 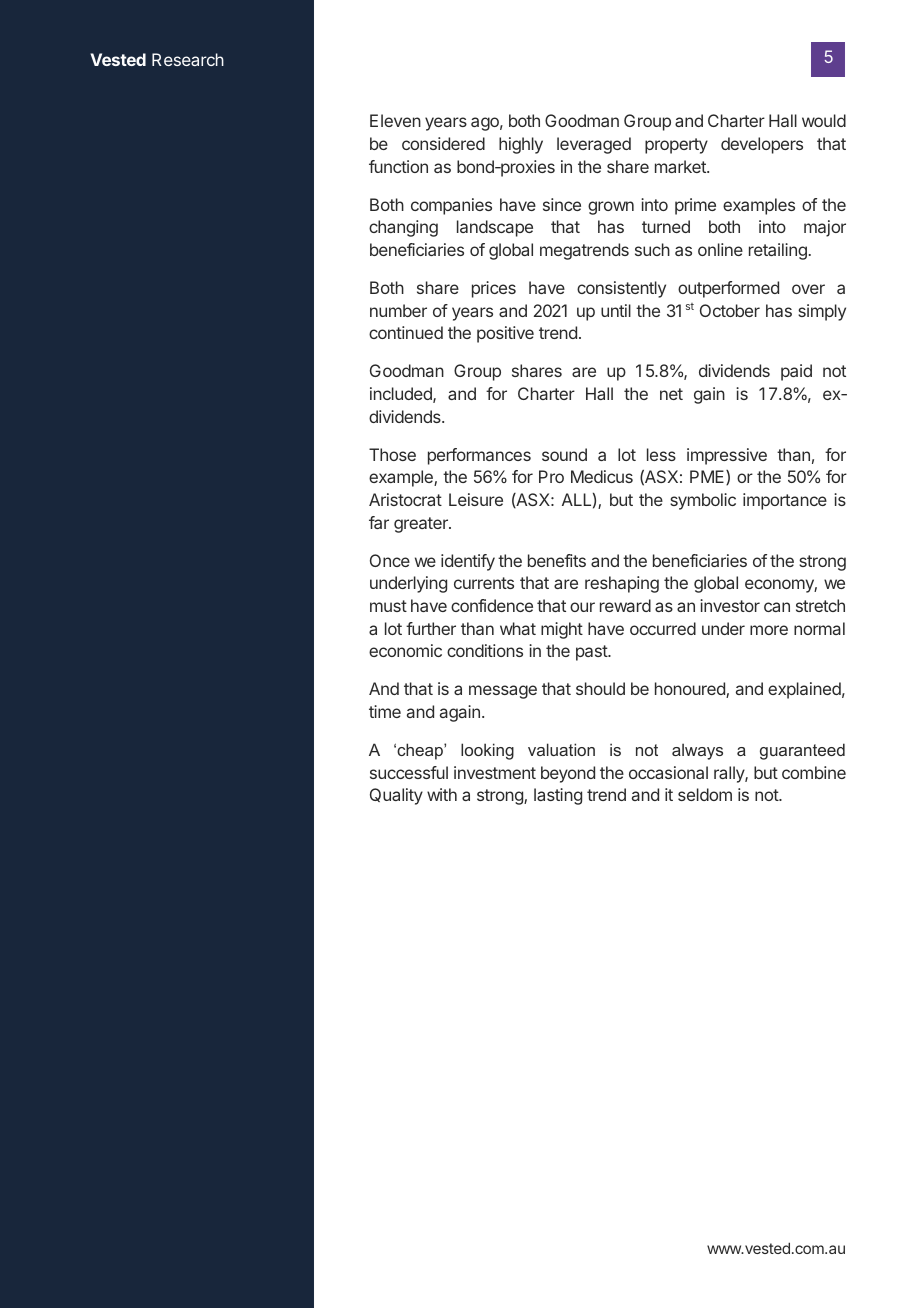 I want to click on highly, so click(x=521, y=145).
